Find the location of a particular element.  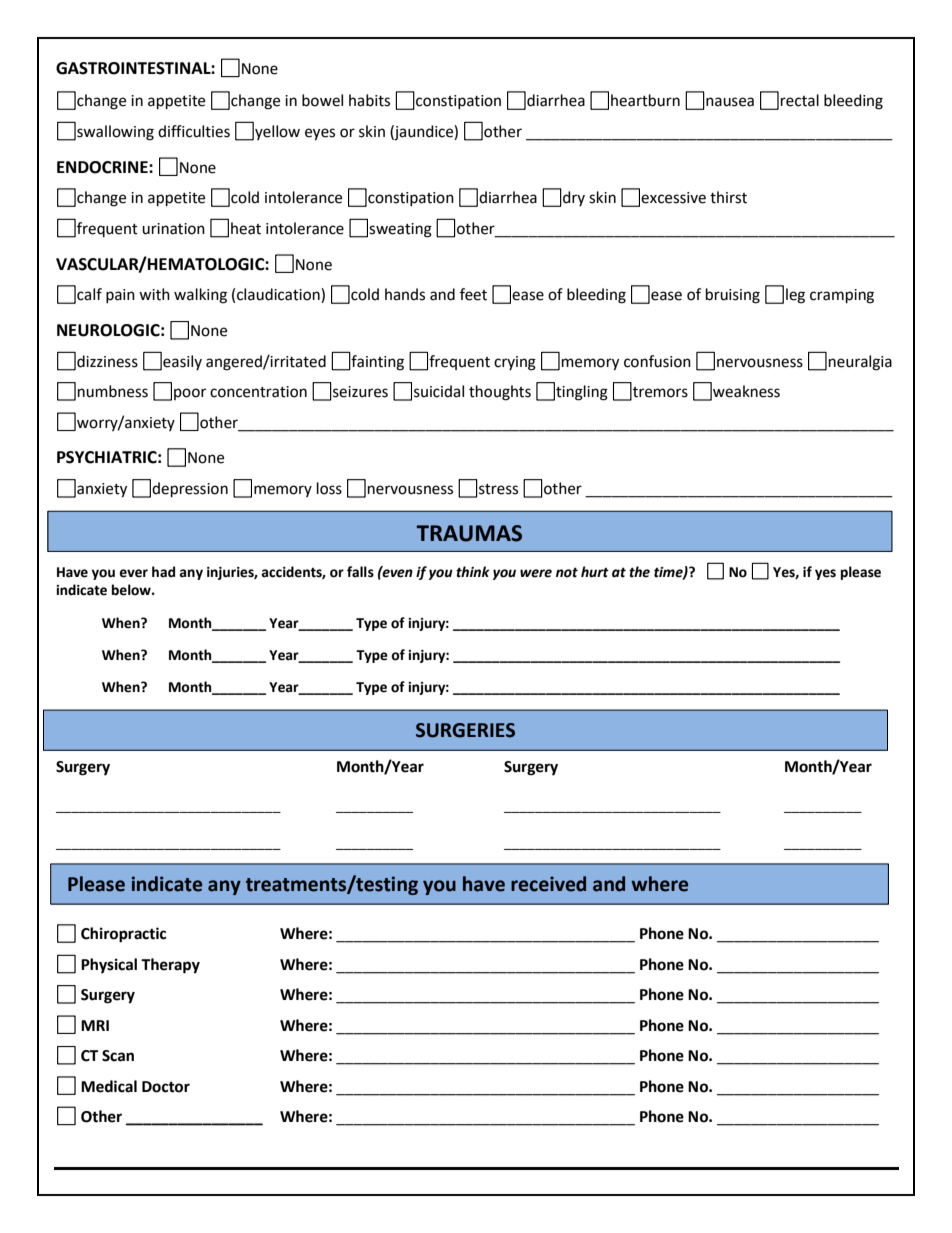

Doctor is located at coordinates (166, 1087).
